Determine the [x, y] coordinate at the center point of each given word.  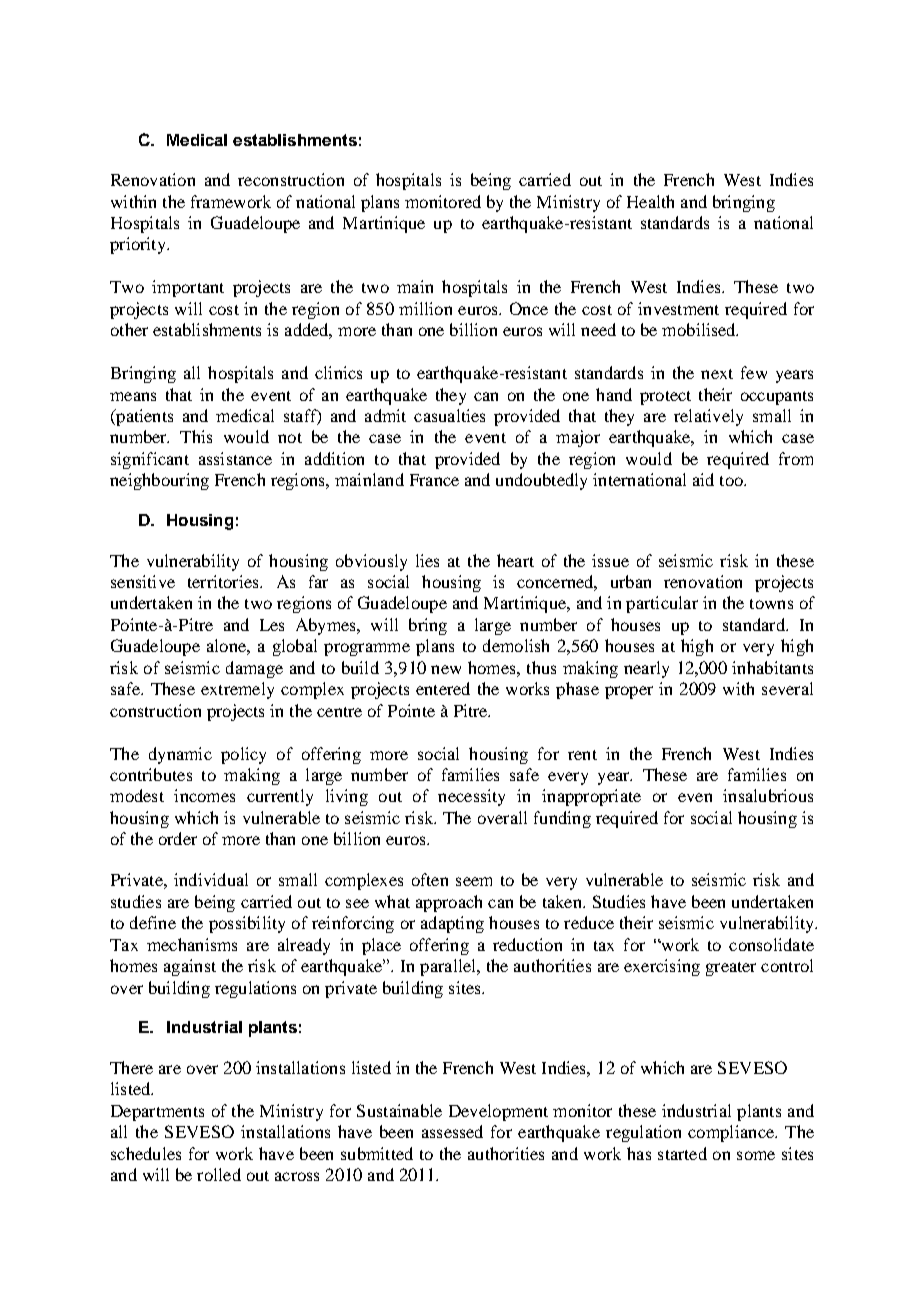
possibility [247, 924]
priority [139, 245]
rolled [219, 1174]
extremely [237, 690]
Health [650, 201]
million [425, 308]
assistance [235, 458]
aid [703, 479]
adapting [452, 924]
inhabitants [772, 667]
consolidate [771, 944]
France [434, 480]
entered [443, 688]
